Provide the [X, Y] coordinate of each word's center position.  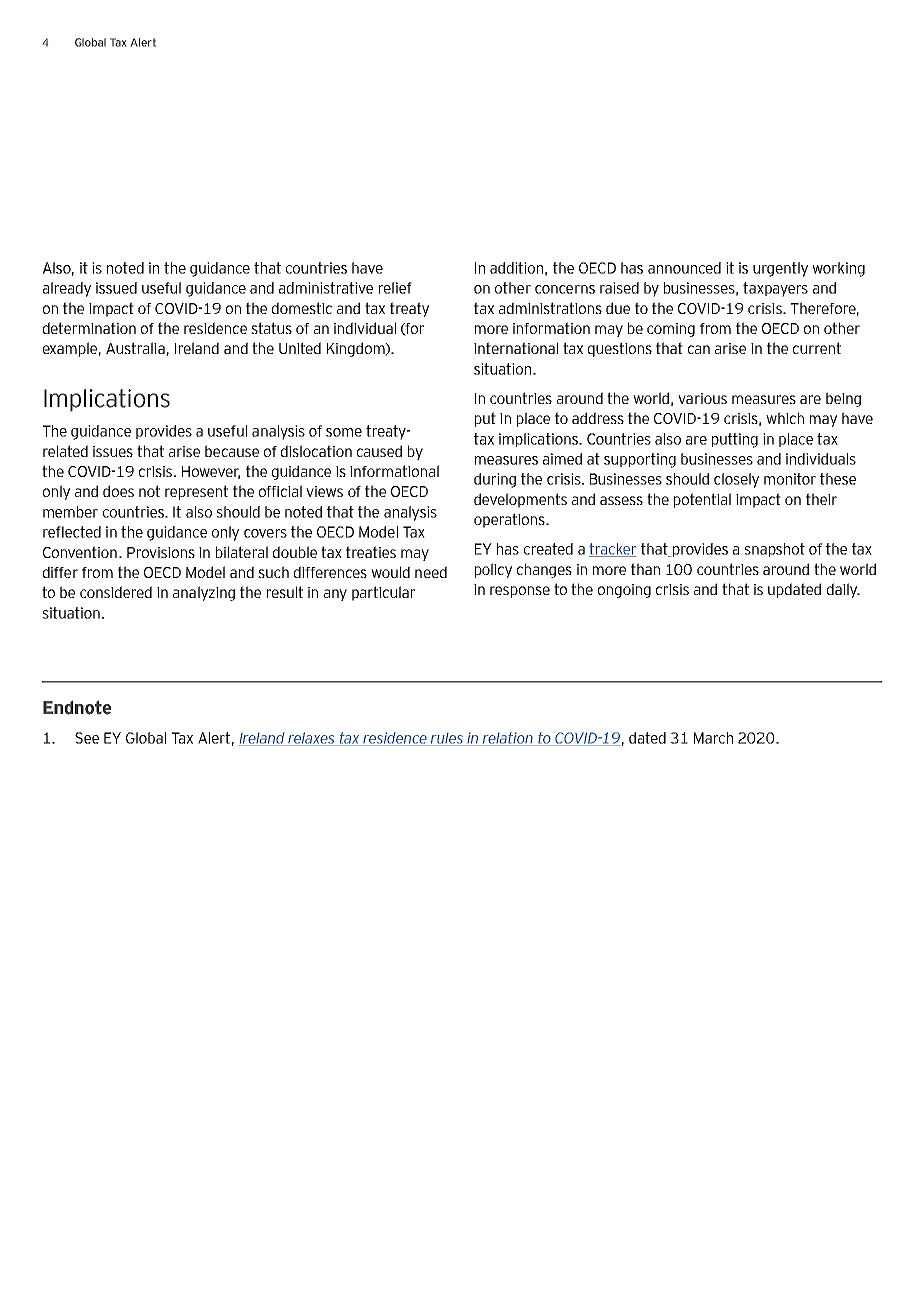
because [232, 451]
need [431, 572]
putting [735, 440]
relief [395, 288]
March [713, 738]
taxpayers [775, 289]
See [87, 738]
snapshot [774, 550]
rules [446, 739]
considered [116, 592]
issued [116, 288]
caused [379, 451]
